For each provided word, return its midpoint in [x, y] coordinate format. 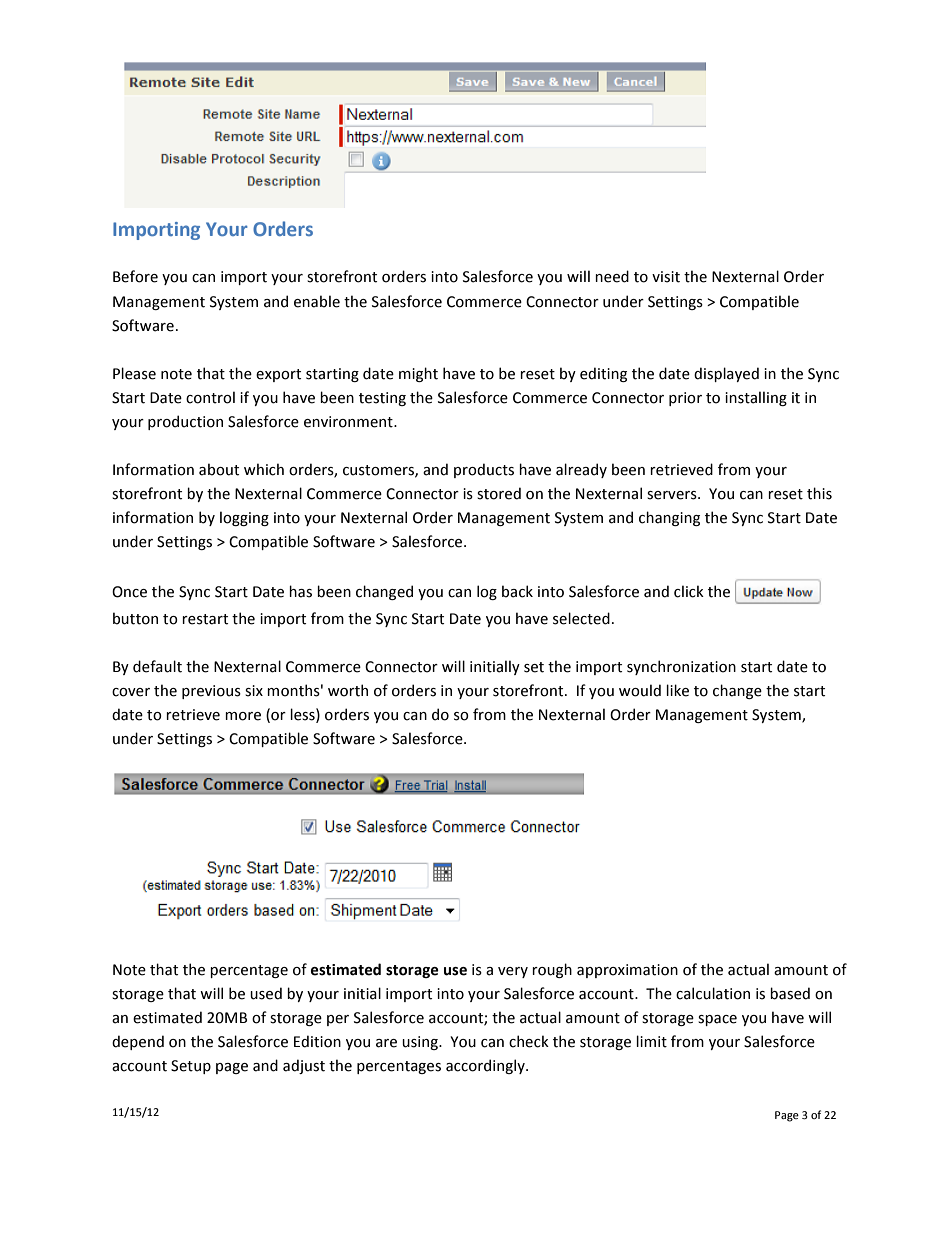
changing [669, 518]
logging [244, 518]
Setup [191, 1067]
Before [135, 276]
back [517, 591]
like [677, 690]
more [243, 716]
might [418, 374]
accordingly [486, 1066]
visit [666, 277]
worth [348, 690]
